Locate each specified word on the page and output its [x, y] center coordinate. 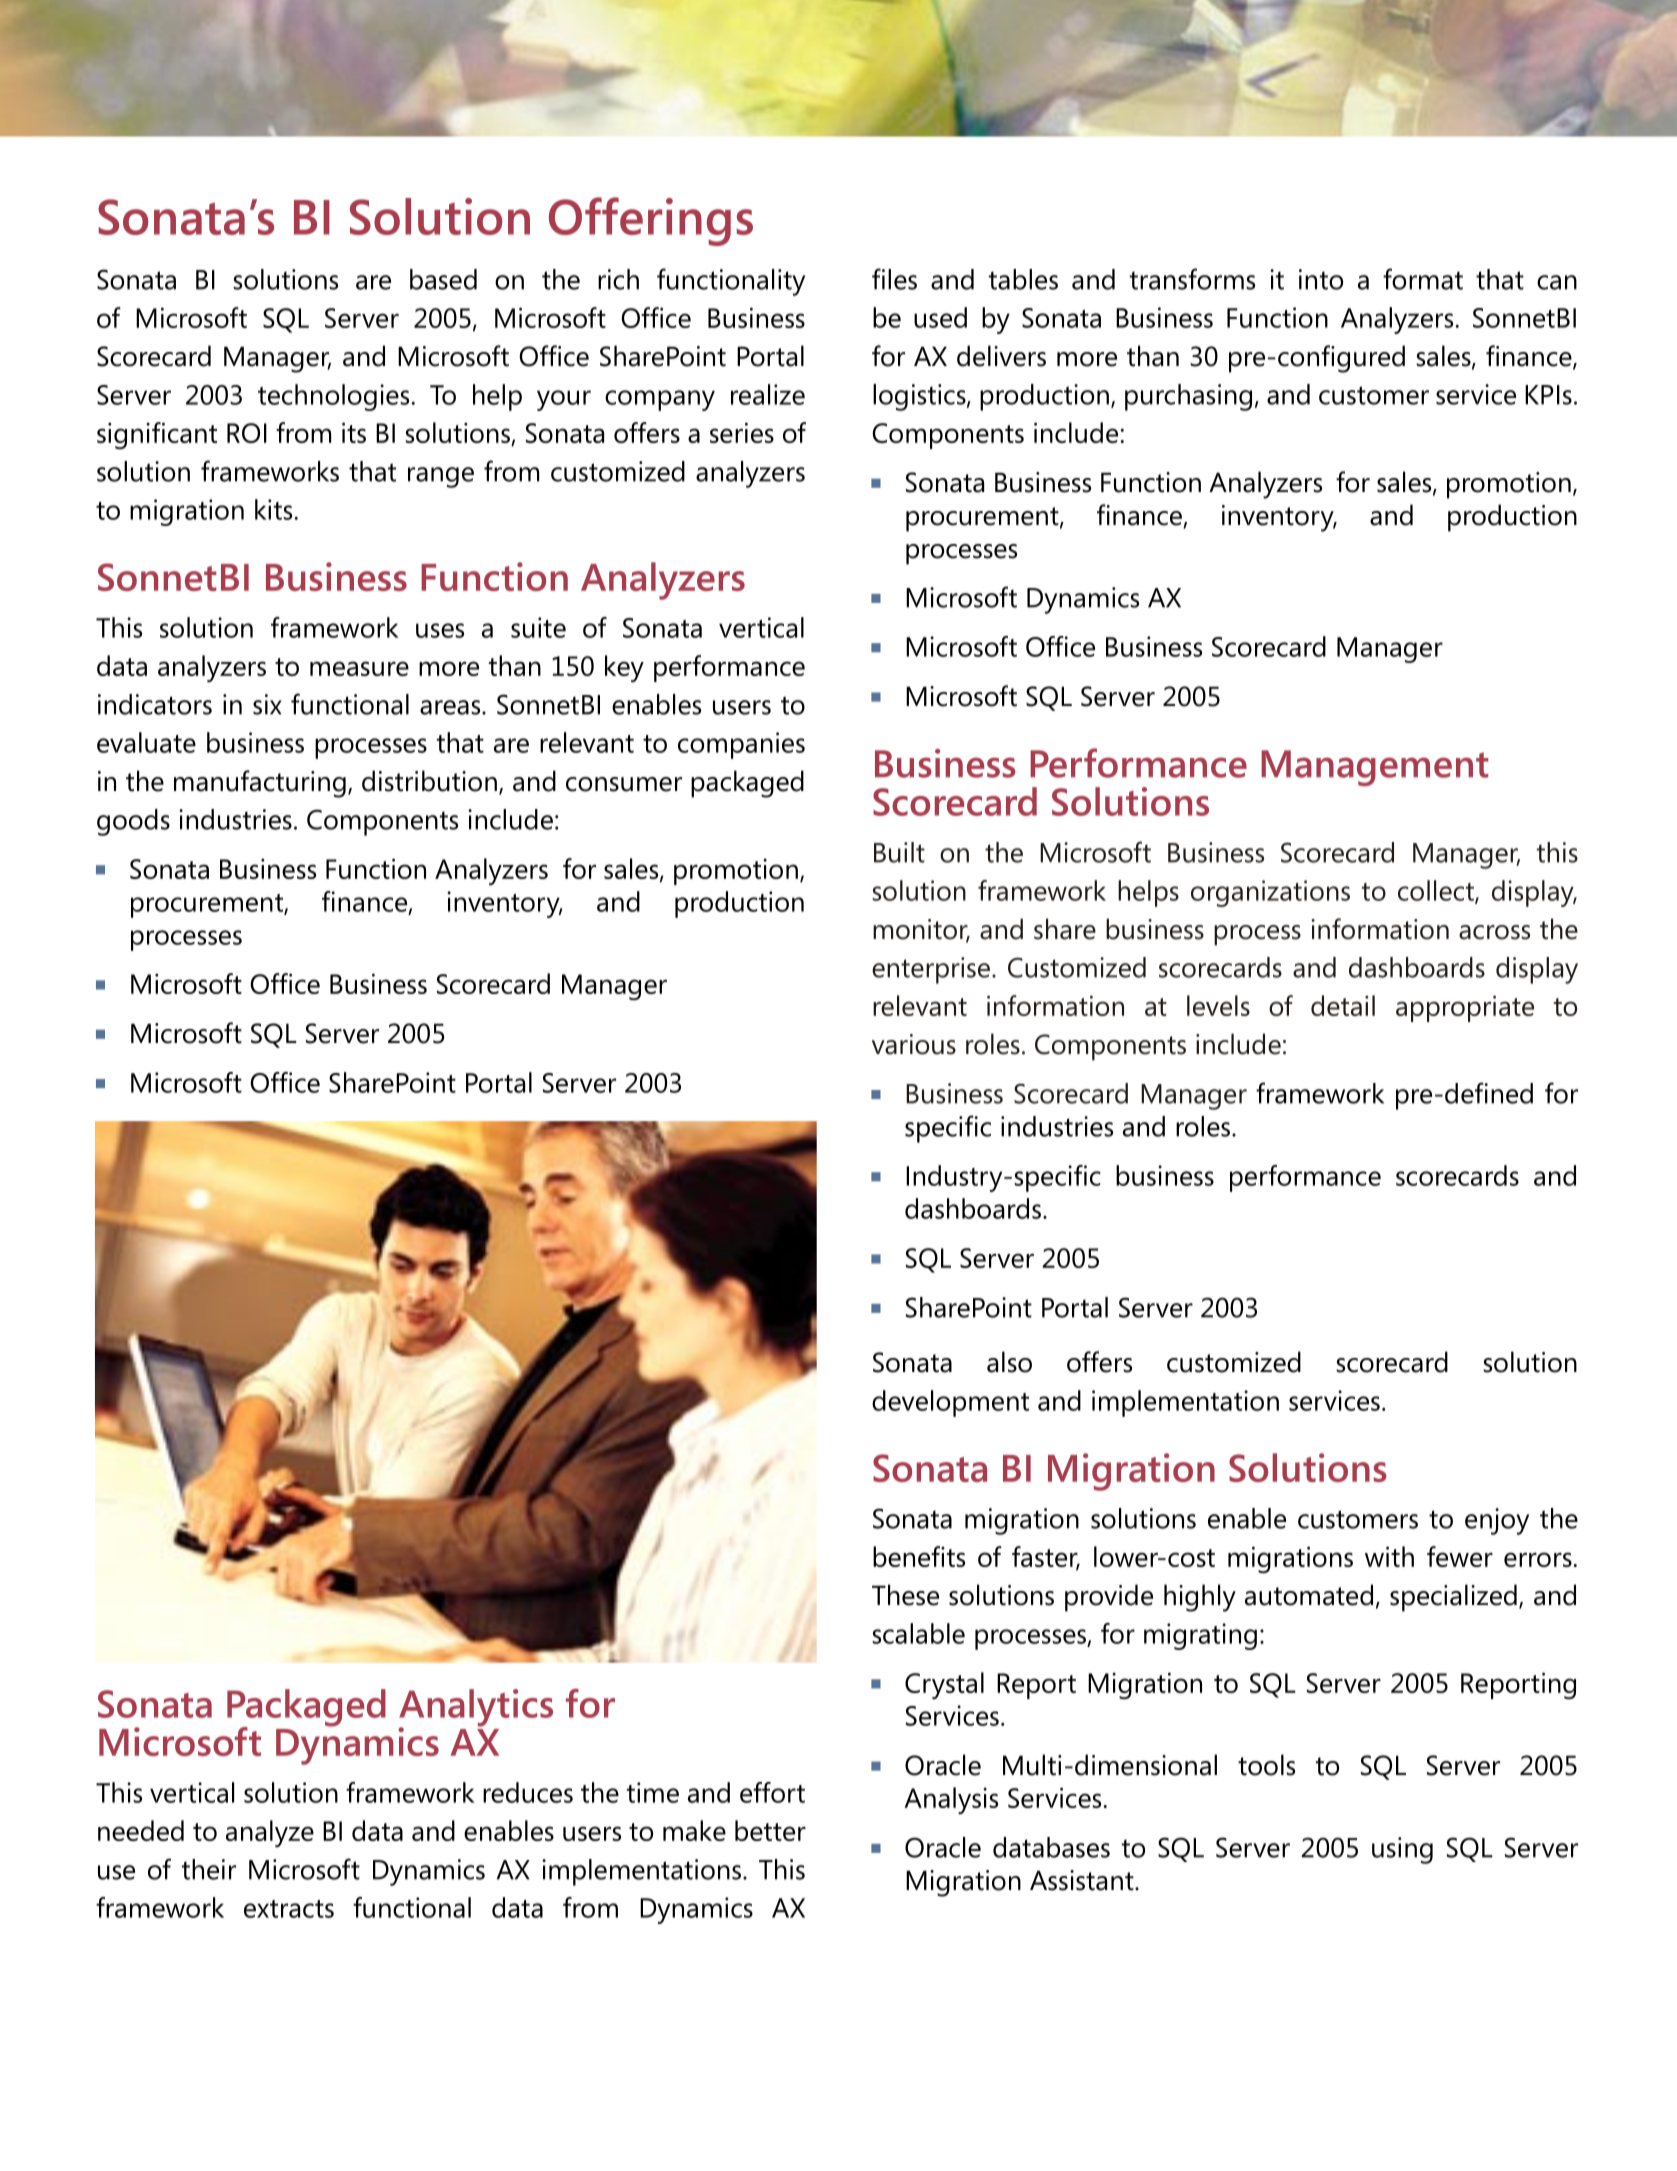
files [894, 279]
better [770, 1830]
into [1321, 279]
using [1402, 1850]
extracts [289, 1909]
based [443, 279]
